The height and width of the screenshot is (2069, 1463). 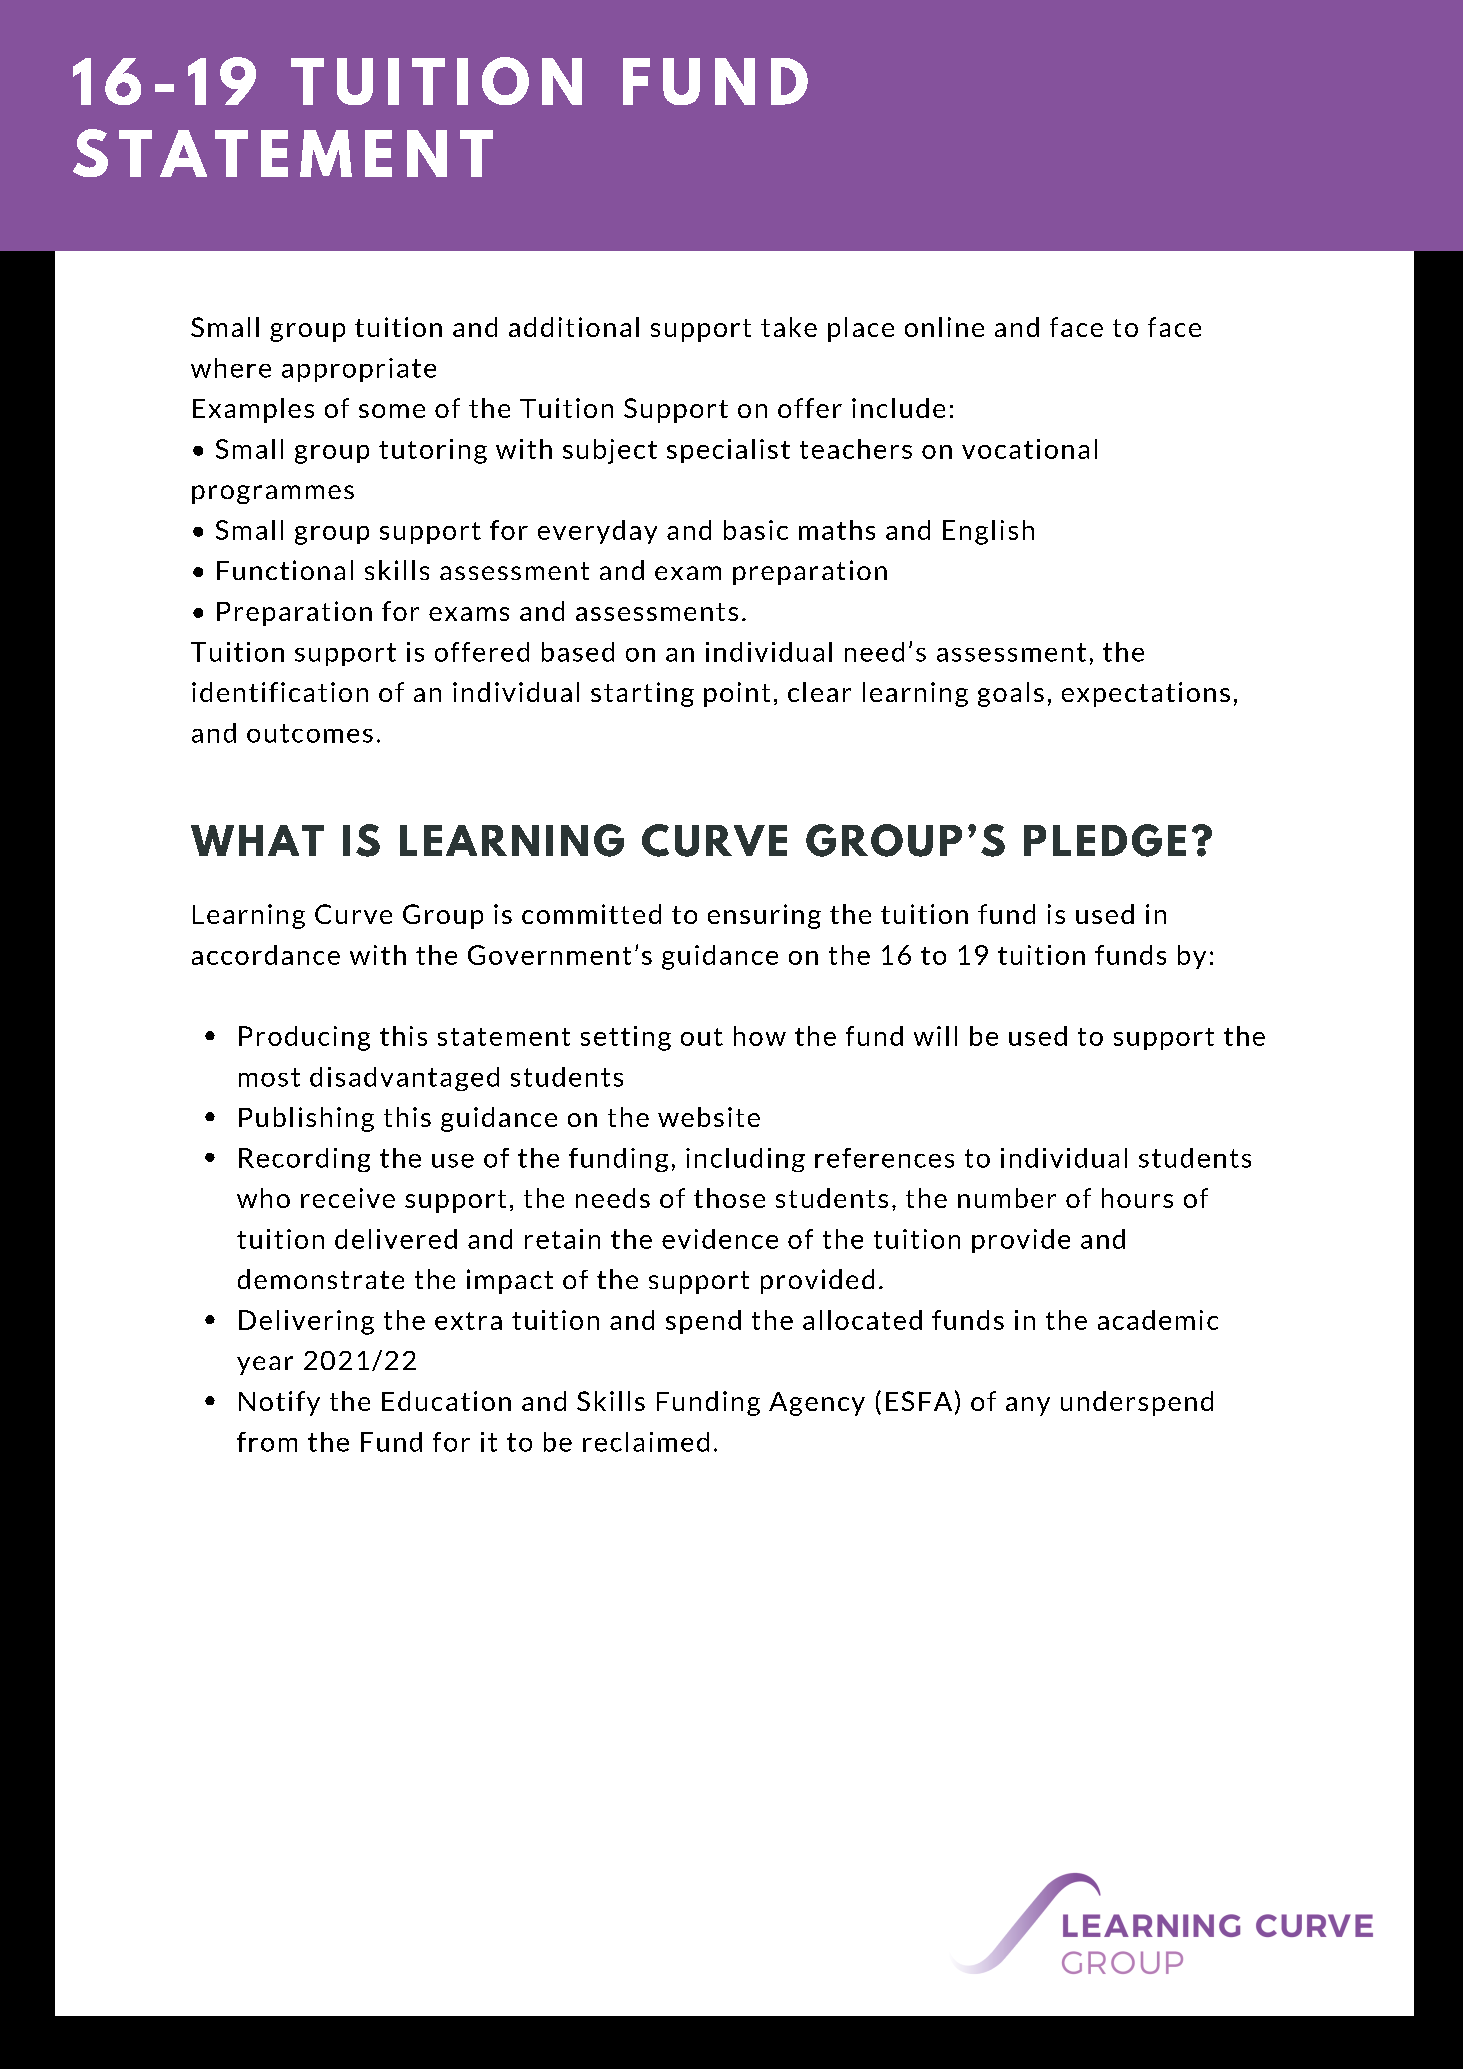 I want to click on how, so click(x=760, y=1036).
